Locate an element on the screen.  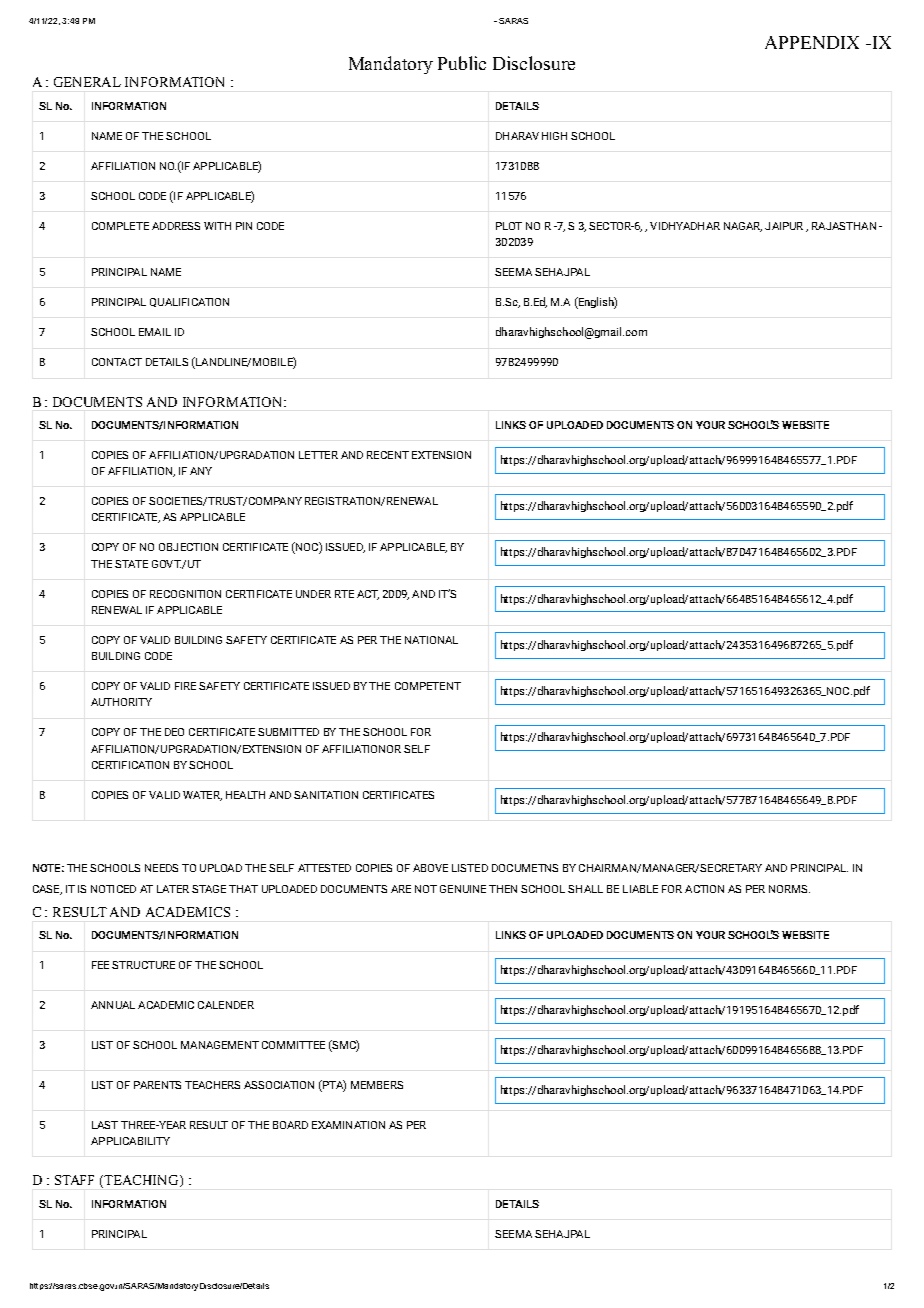
PLOT is located at coordinates (509, 226).
